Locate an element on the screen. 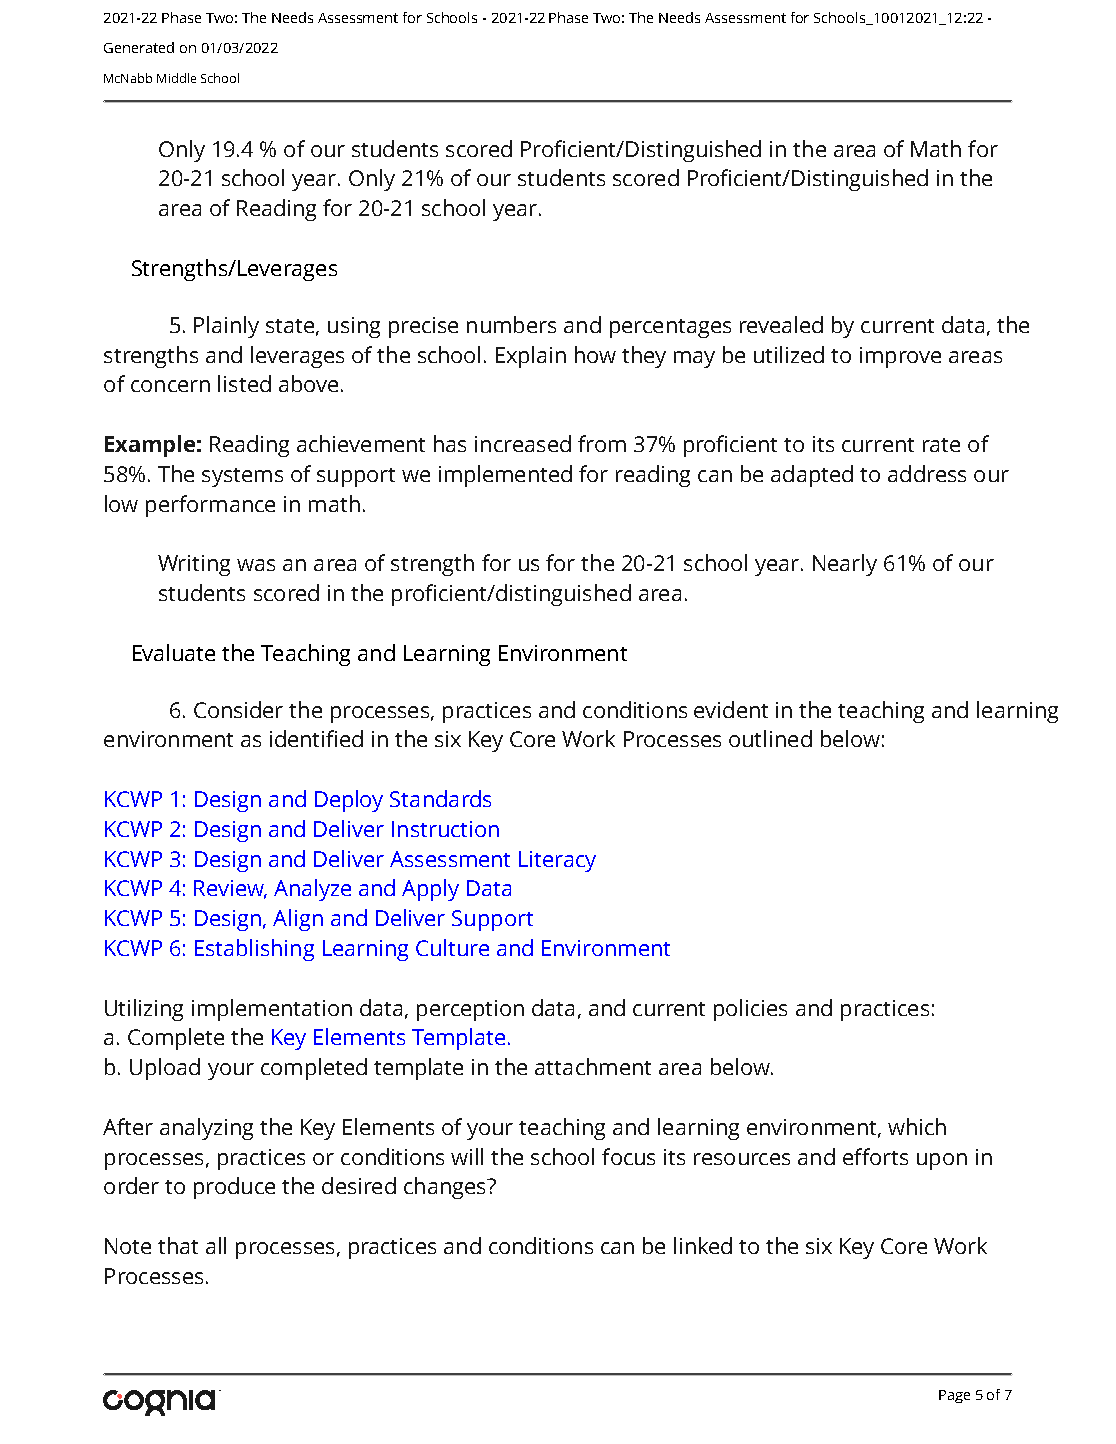  Establishing is located at coordinates (254, 950).
